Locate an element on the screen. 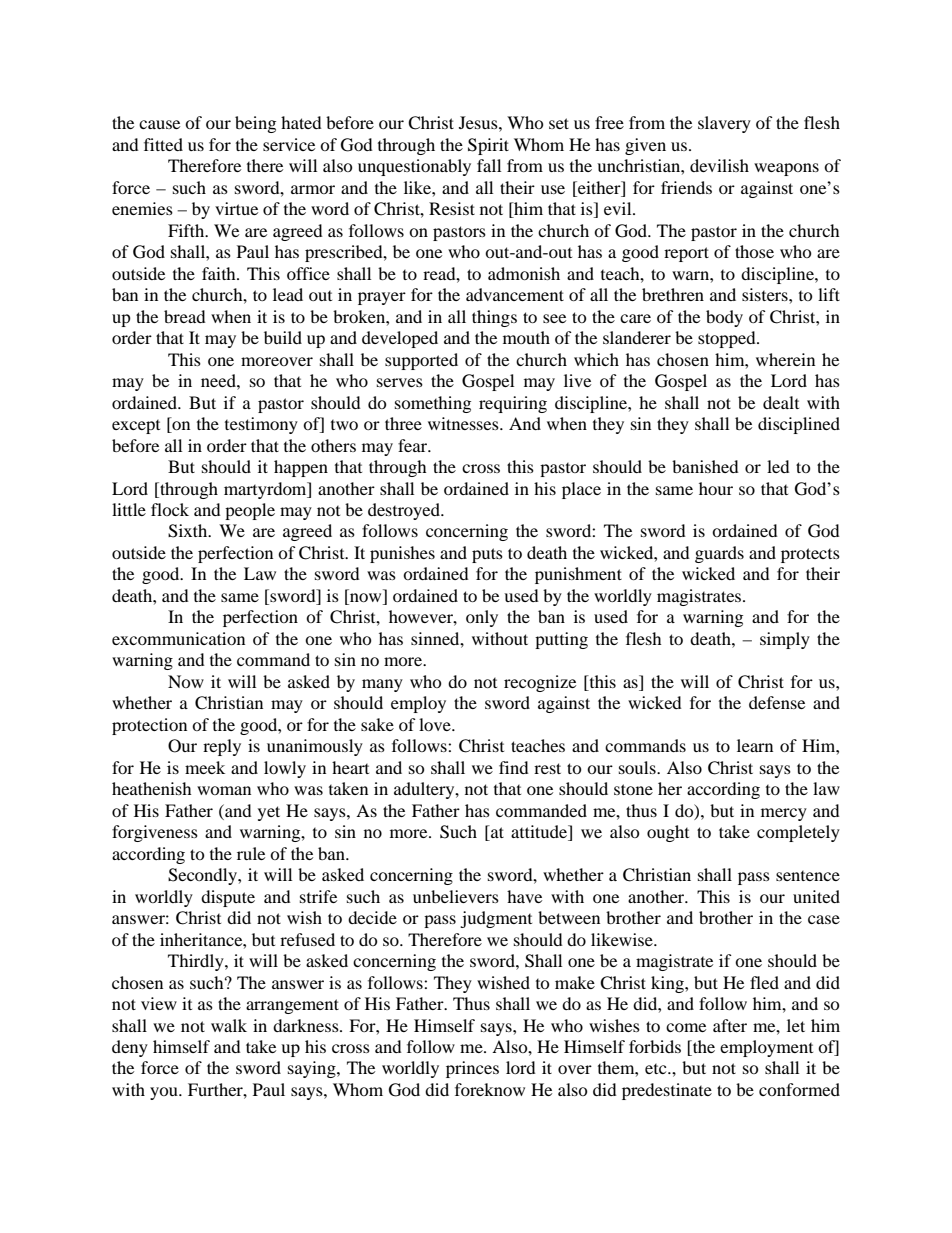  mercy is located at coordinates (784, 814).
